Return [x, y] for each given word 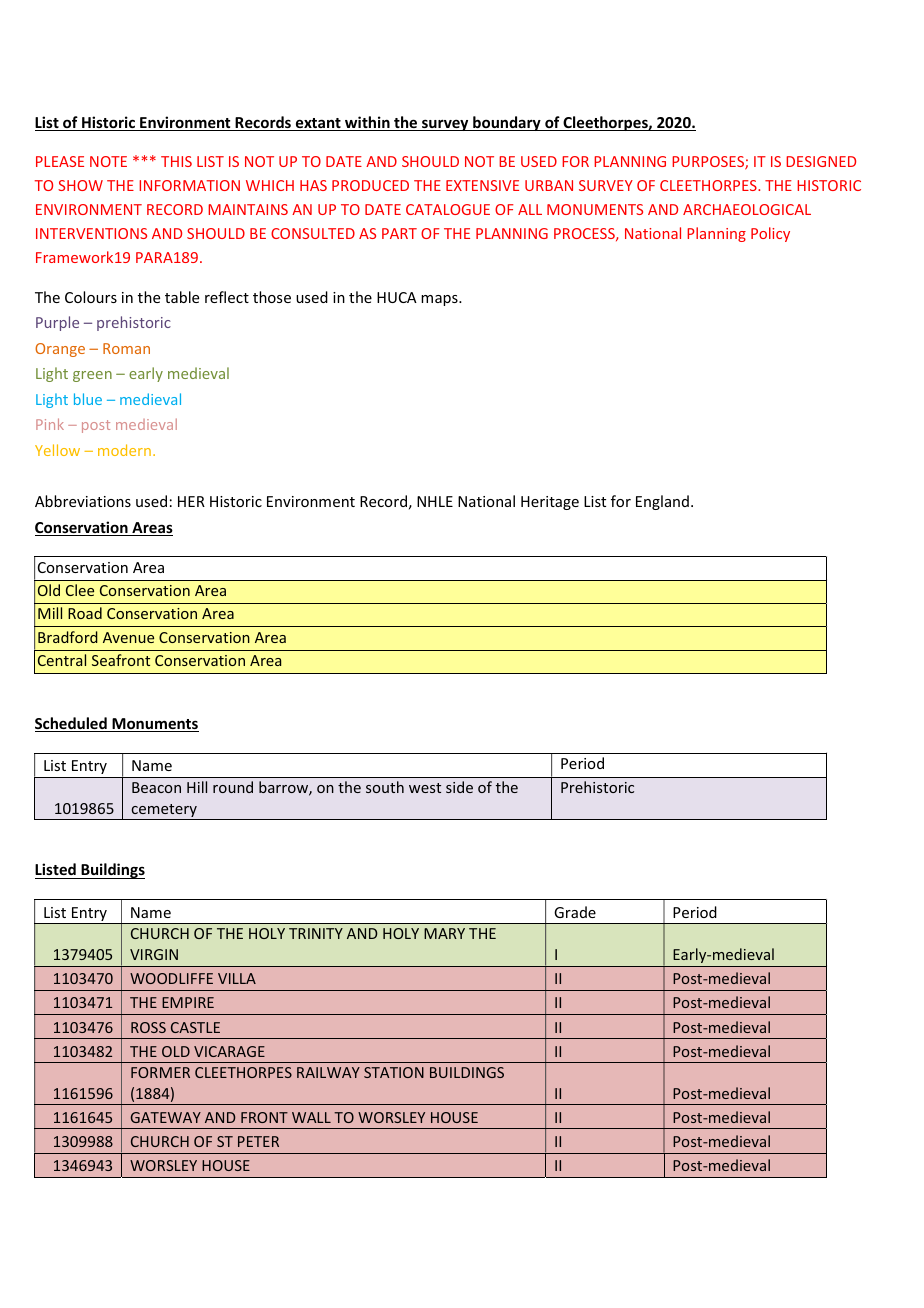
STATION [394, 1072]
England [662, 502]
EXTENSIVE [482, 185]
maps [440, 300]
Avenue [128, 637]
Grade [575, 912]
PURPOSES [709, 163]
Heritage [550, 503]
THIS [176, 161]
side [459, 787]
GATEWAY [166, 1117]
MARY [444, 933]
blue [88, 399]
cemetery [164, 812]
